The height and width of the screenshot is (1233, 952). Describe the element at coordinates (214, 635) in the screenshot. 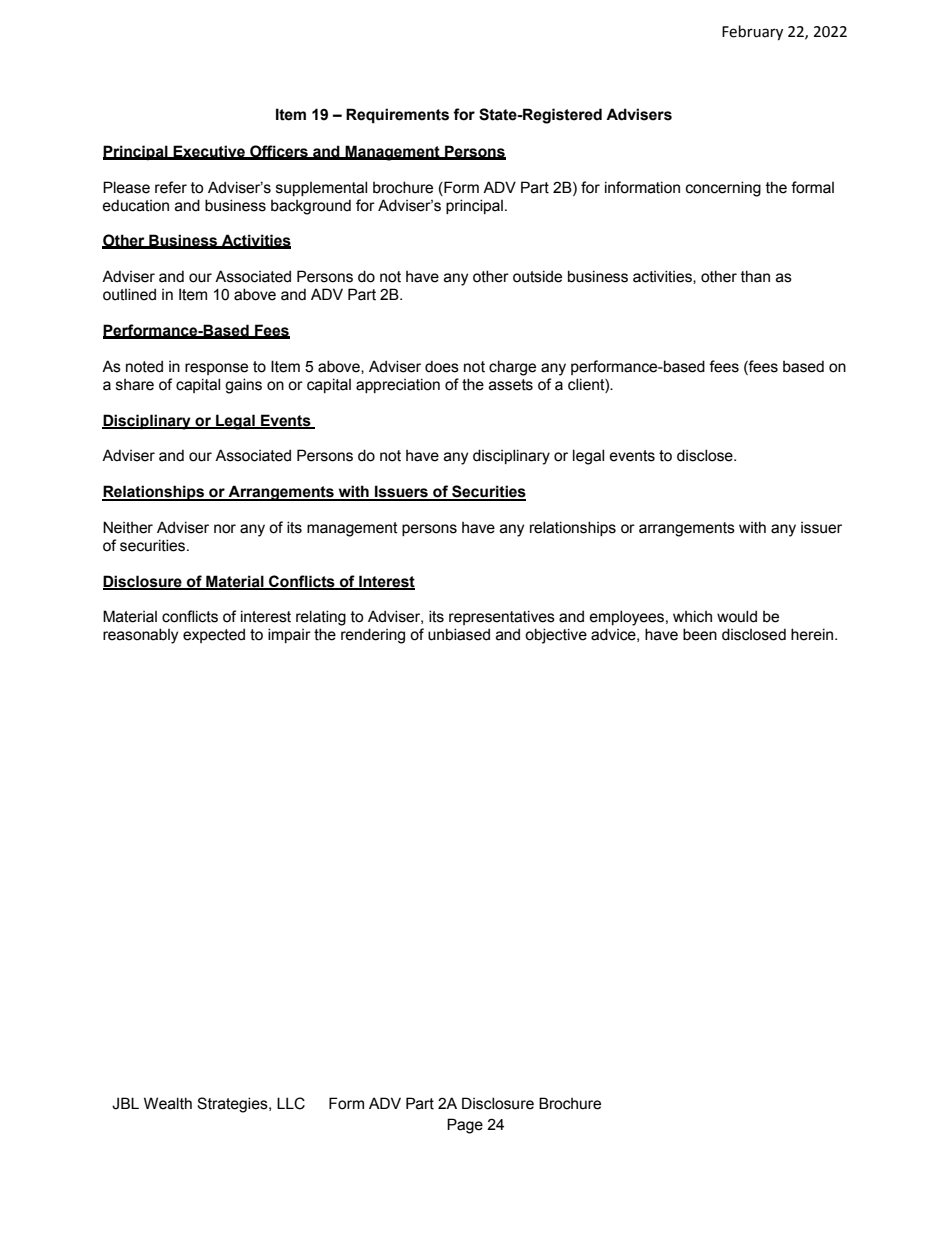

I see `expected` at that location.
